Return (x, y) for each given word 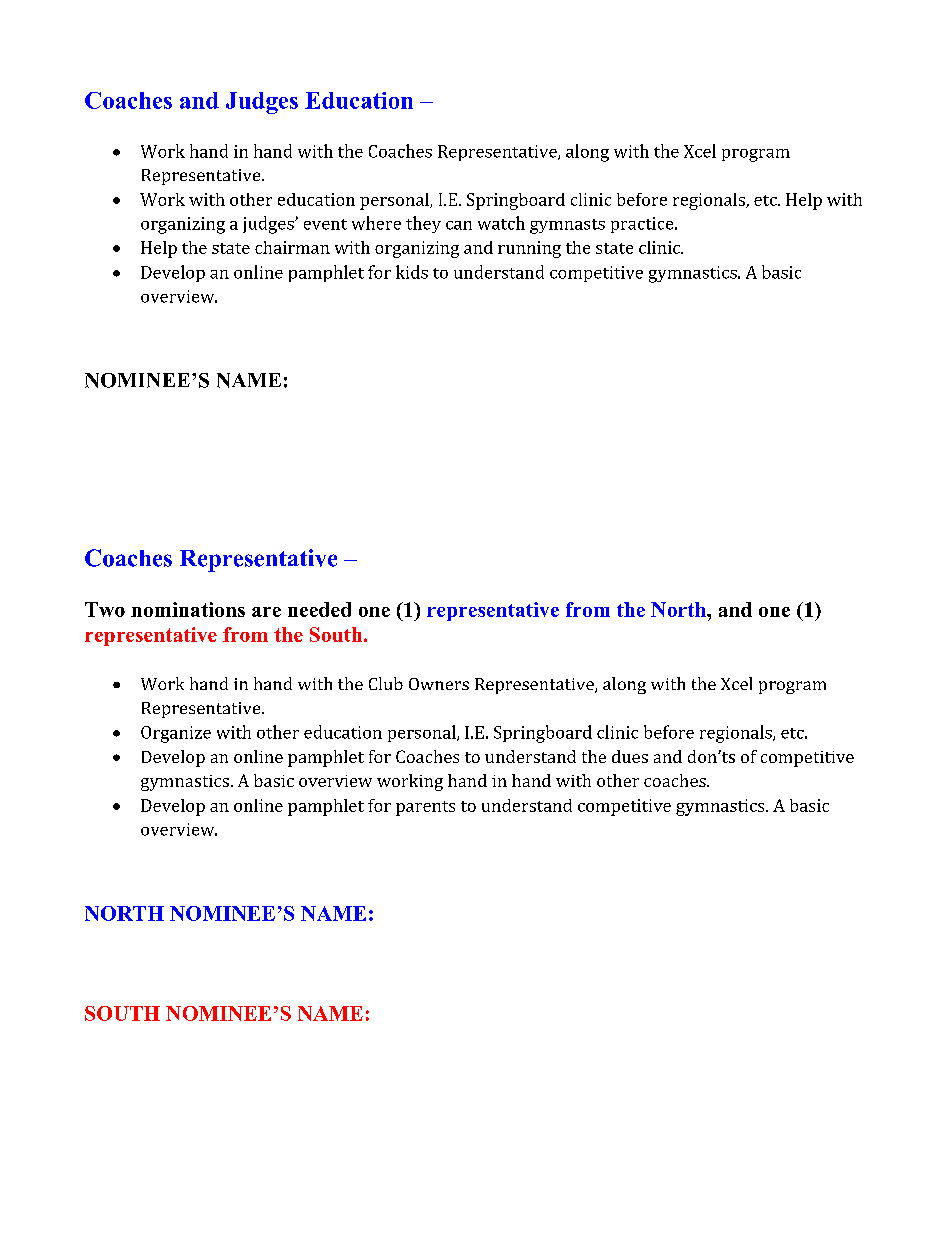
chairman (292, 247)
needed (319, 609)
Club (386, 683)
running (529, 249)
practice (643, 225)
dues (630, 756)
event (325, 224)
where (376, 223)
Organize (176, 734)
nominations (188, 609)
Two (105, 609)
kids (412, 272)
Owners (439, 684)
